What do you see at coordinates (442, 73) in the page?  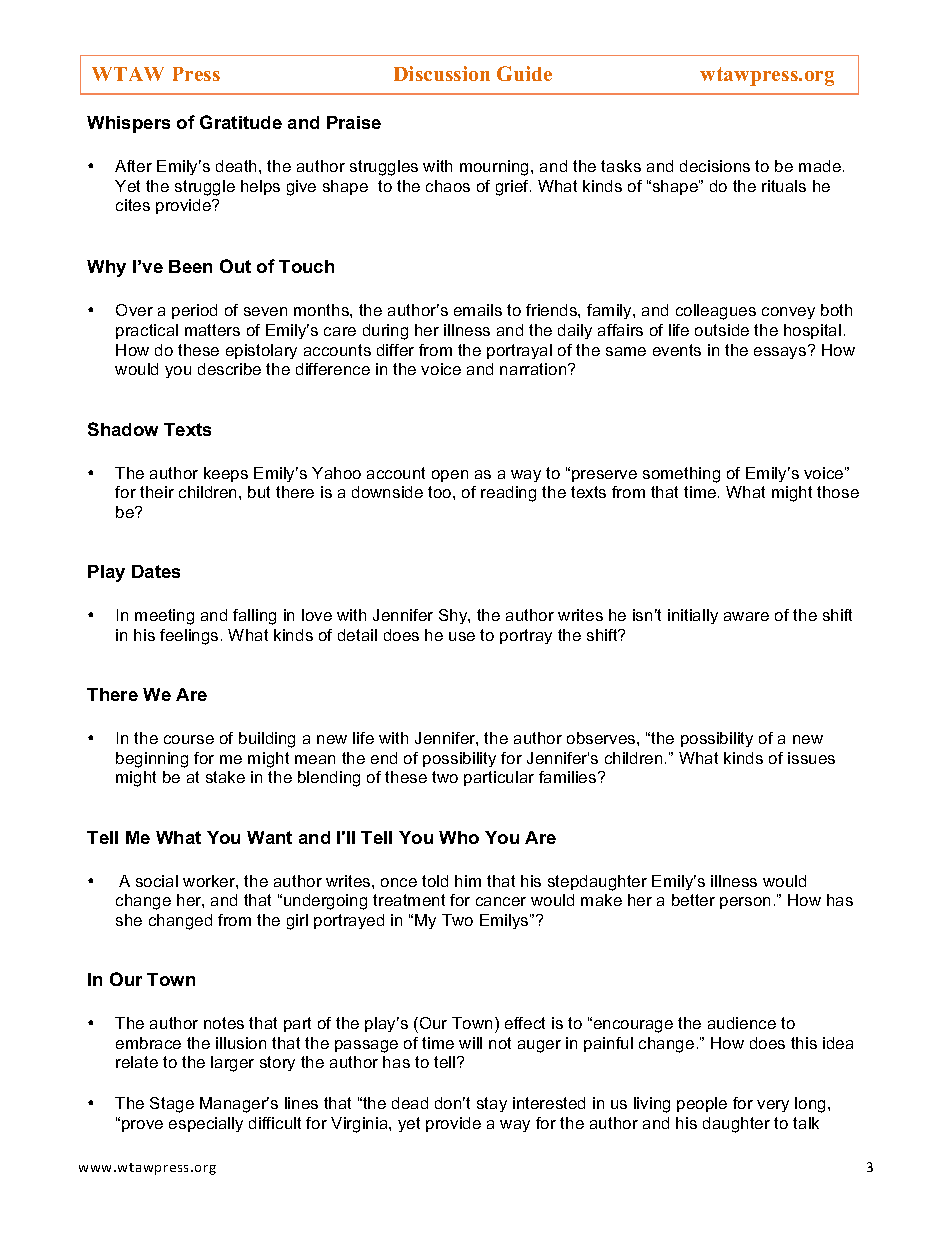 I see `Discussion` at bounding box center [442, 73].
